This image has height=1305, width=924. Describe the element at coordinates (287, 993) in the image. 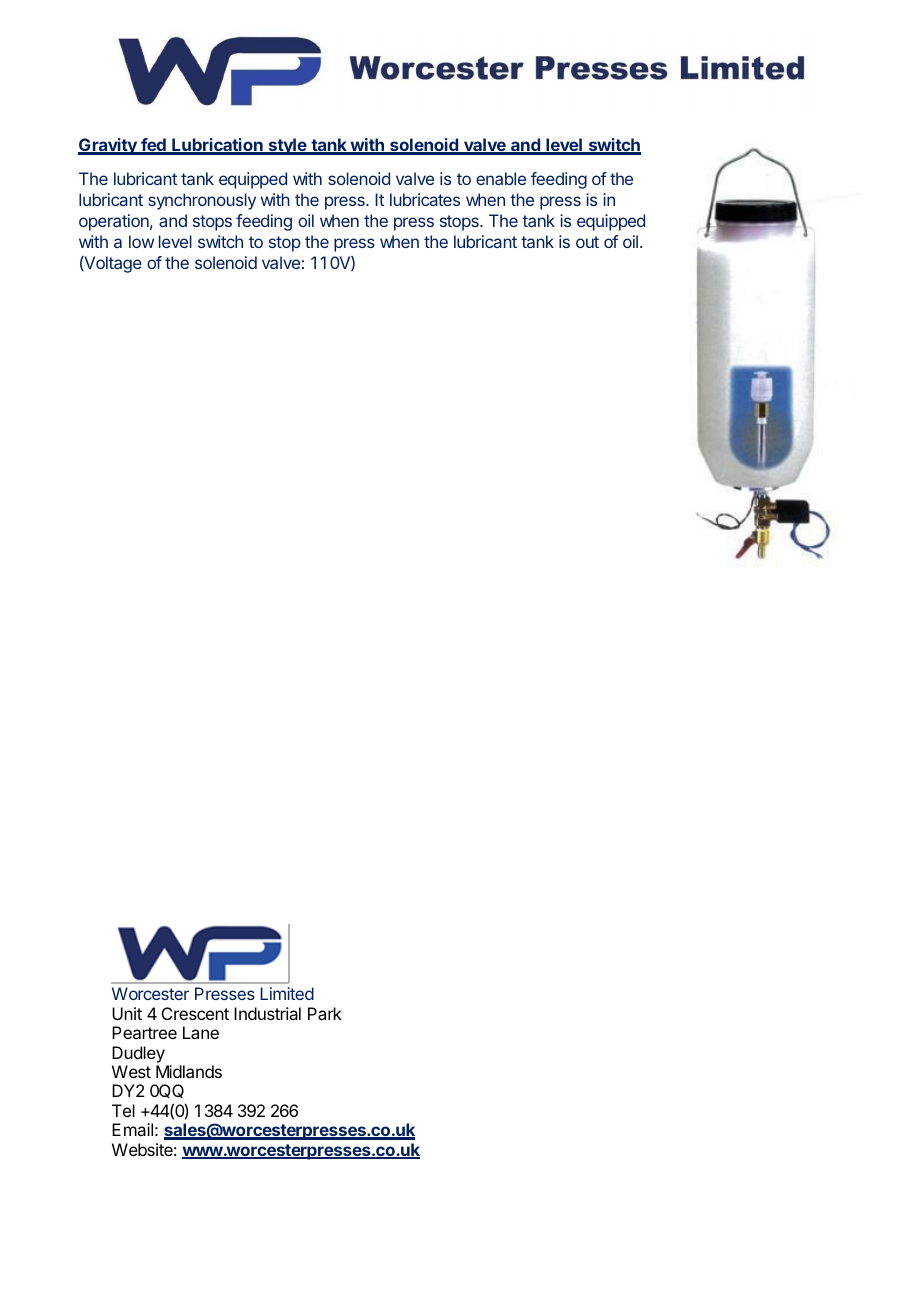

I see `Limited` at that location.
